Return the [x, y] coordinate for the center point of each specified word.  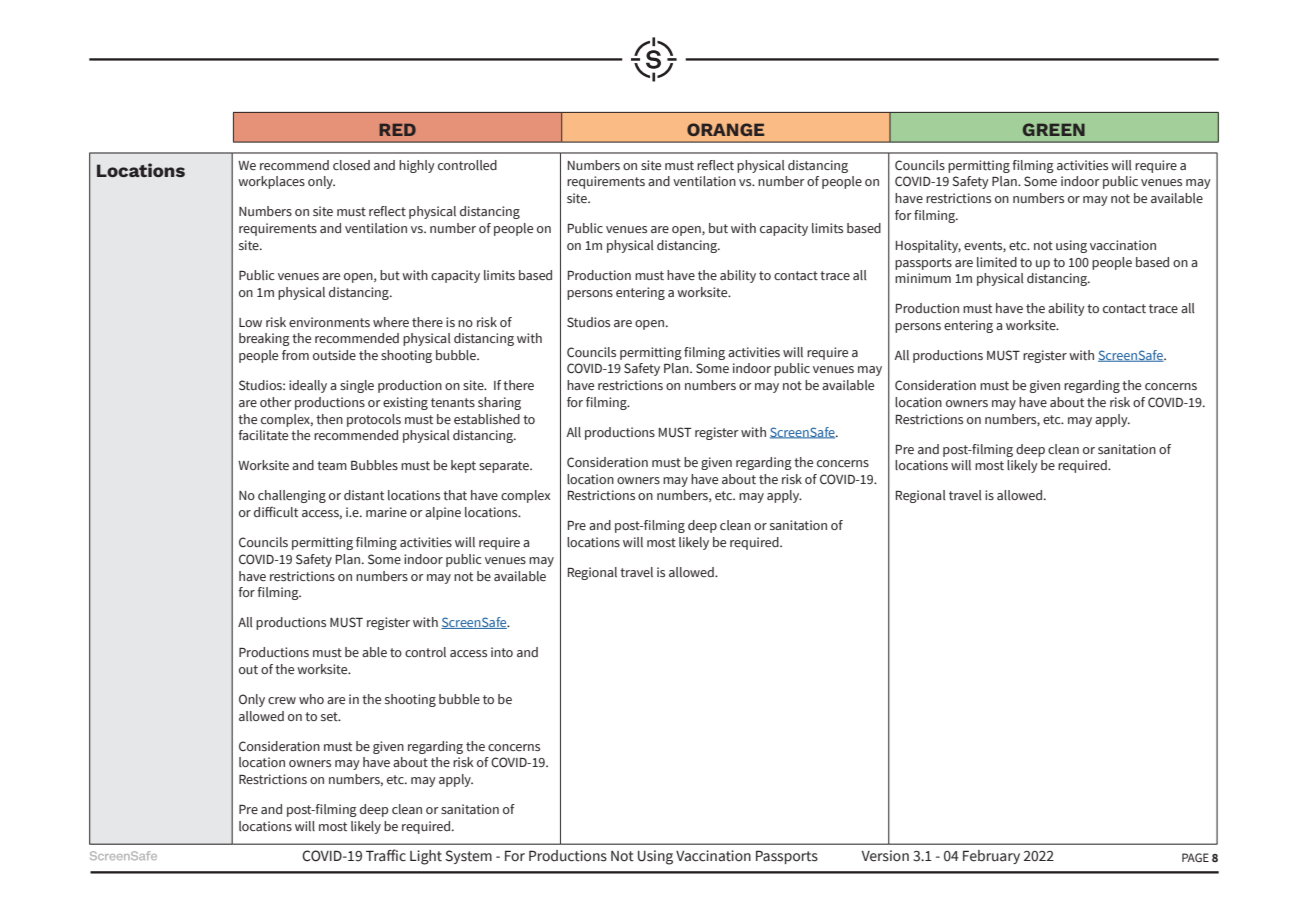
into [502, 652]
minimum [923, 278]
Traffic [386, 855]
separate [505, 467]
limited [997, 262]
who [311, 699]
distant [364, 495]
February [991, 857]
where [391, 322]
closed [351, 165]
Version [885, 856]
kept [463, 466]
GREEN [1054, 129]
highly [417, 166]
